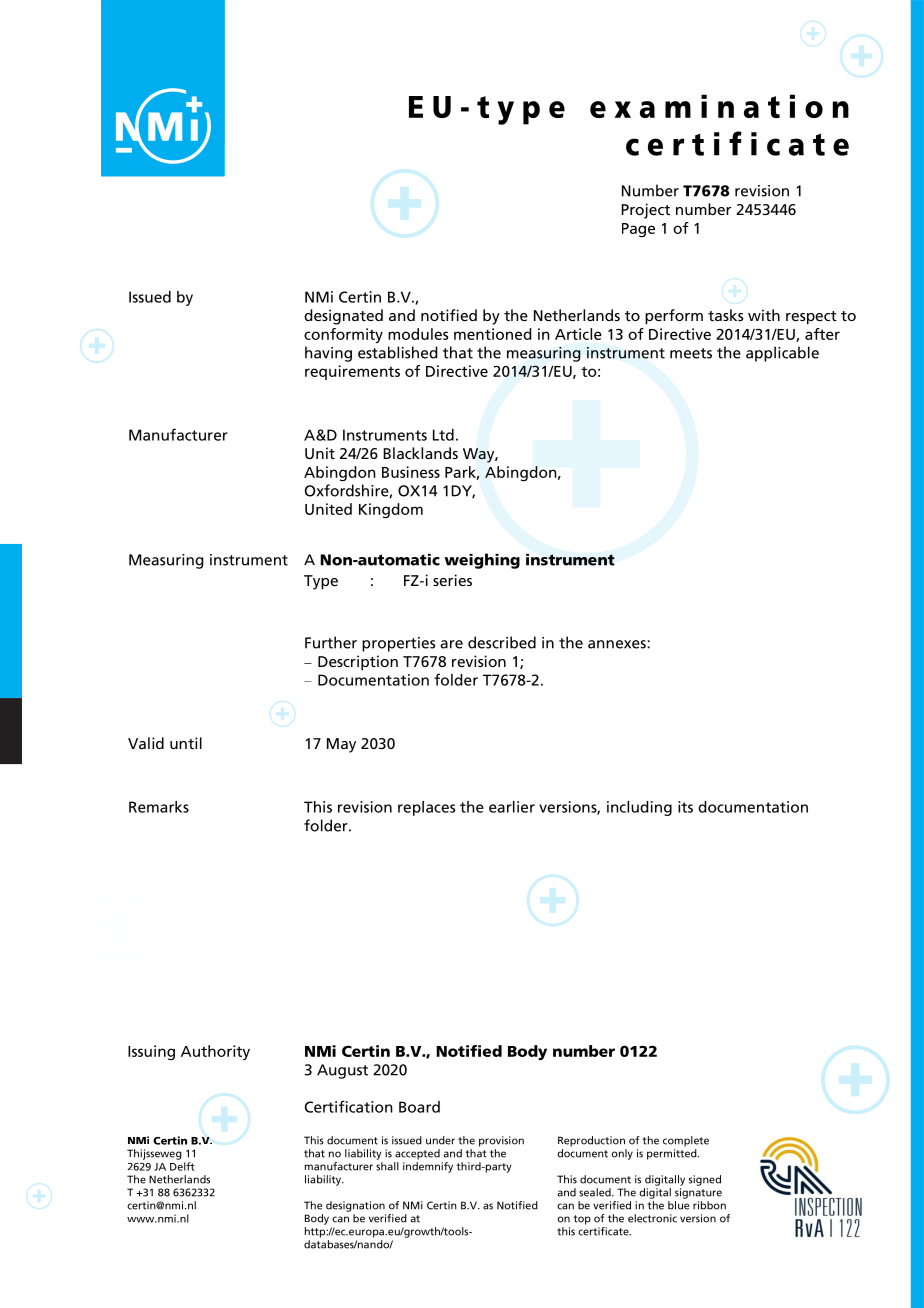 This screenshot has width=924, height=1308. Describe the element at coordinates (215, 1052) in the screenshot. I see `Authority` at that location.
